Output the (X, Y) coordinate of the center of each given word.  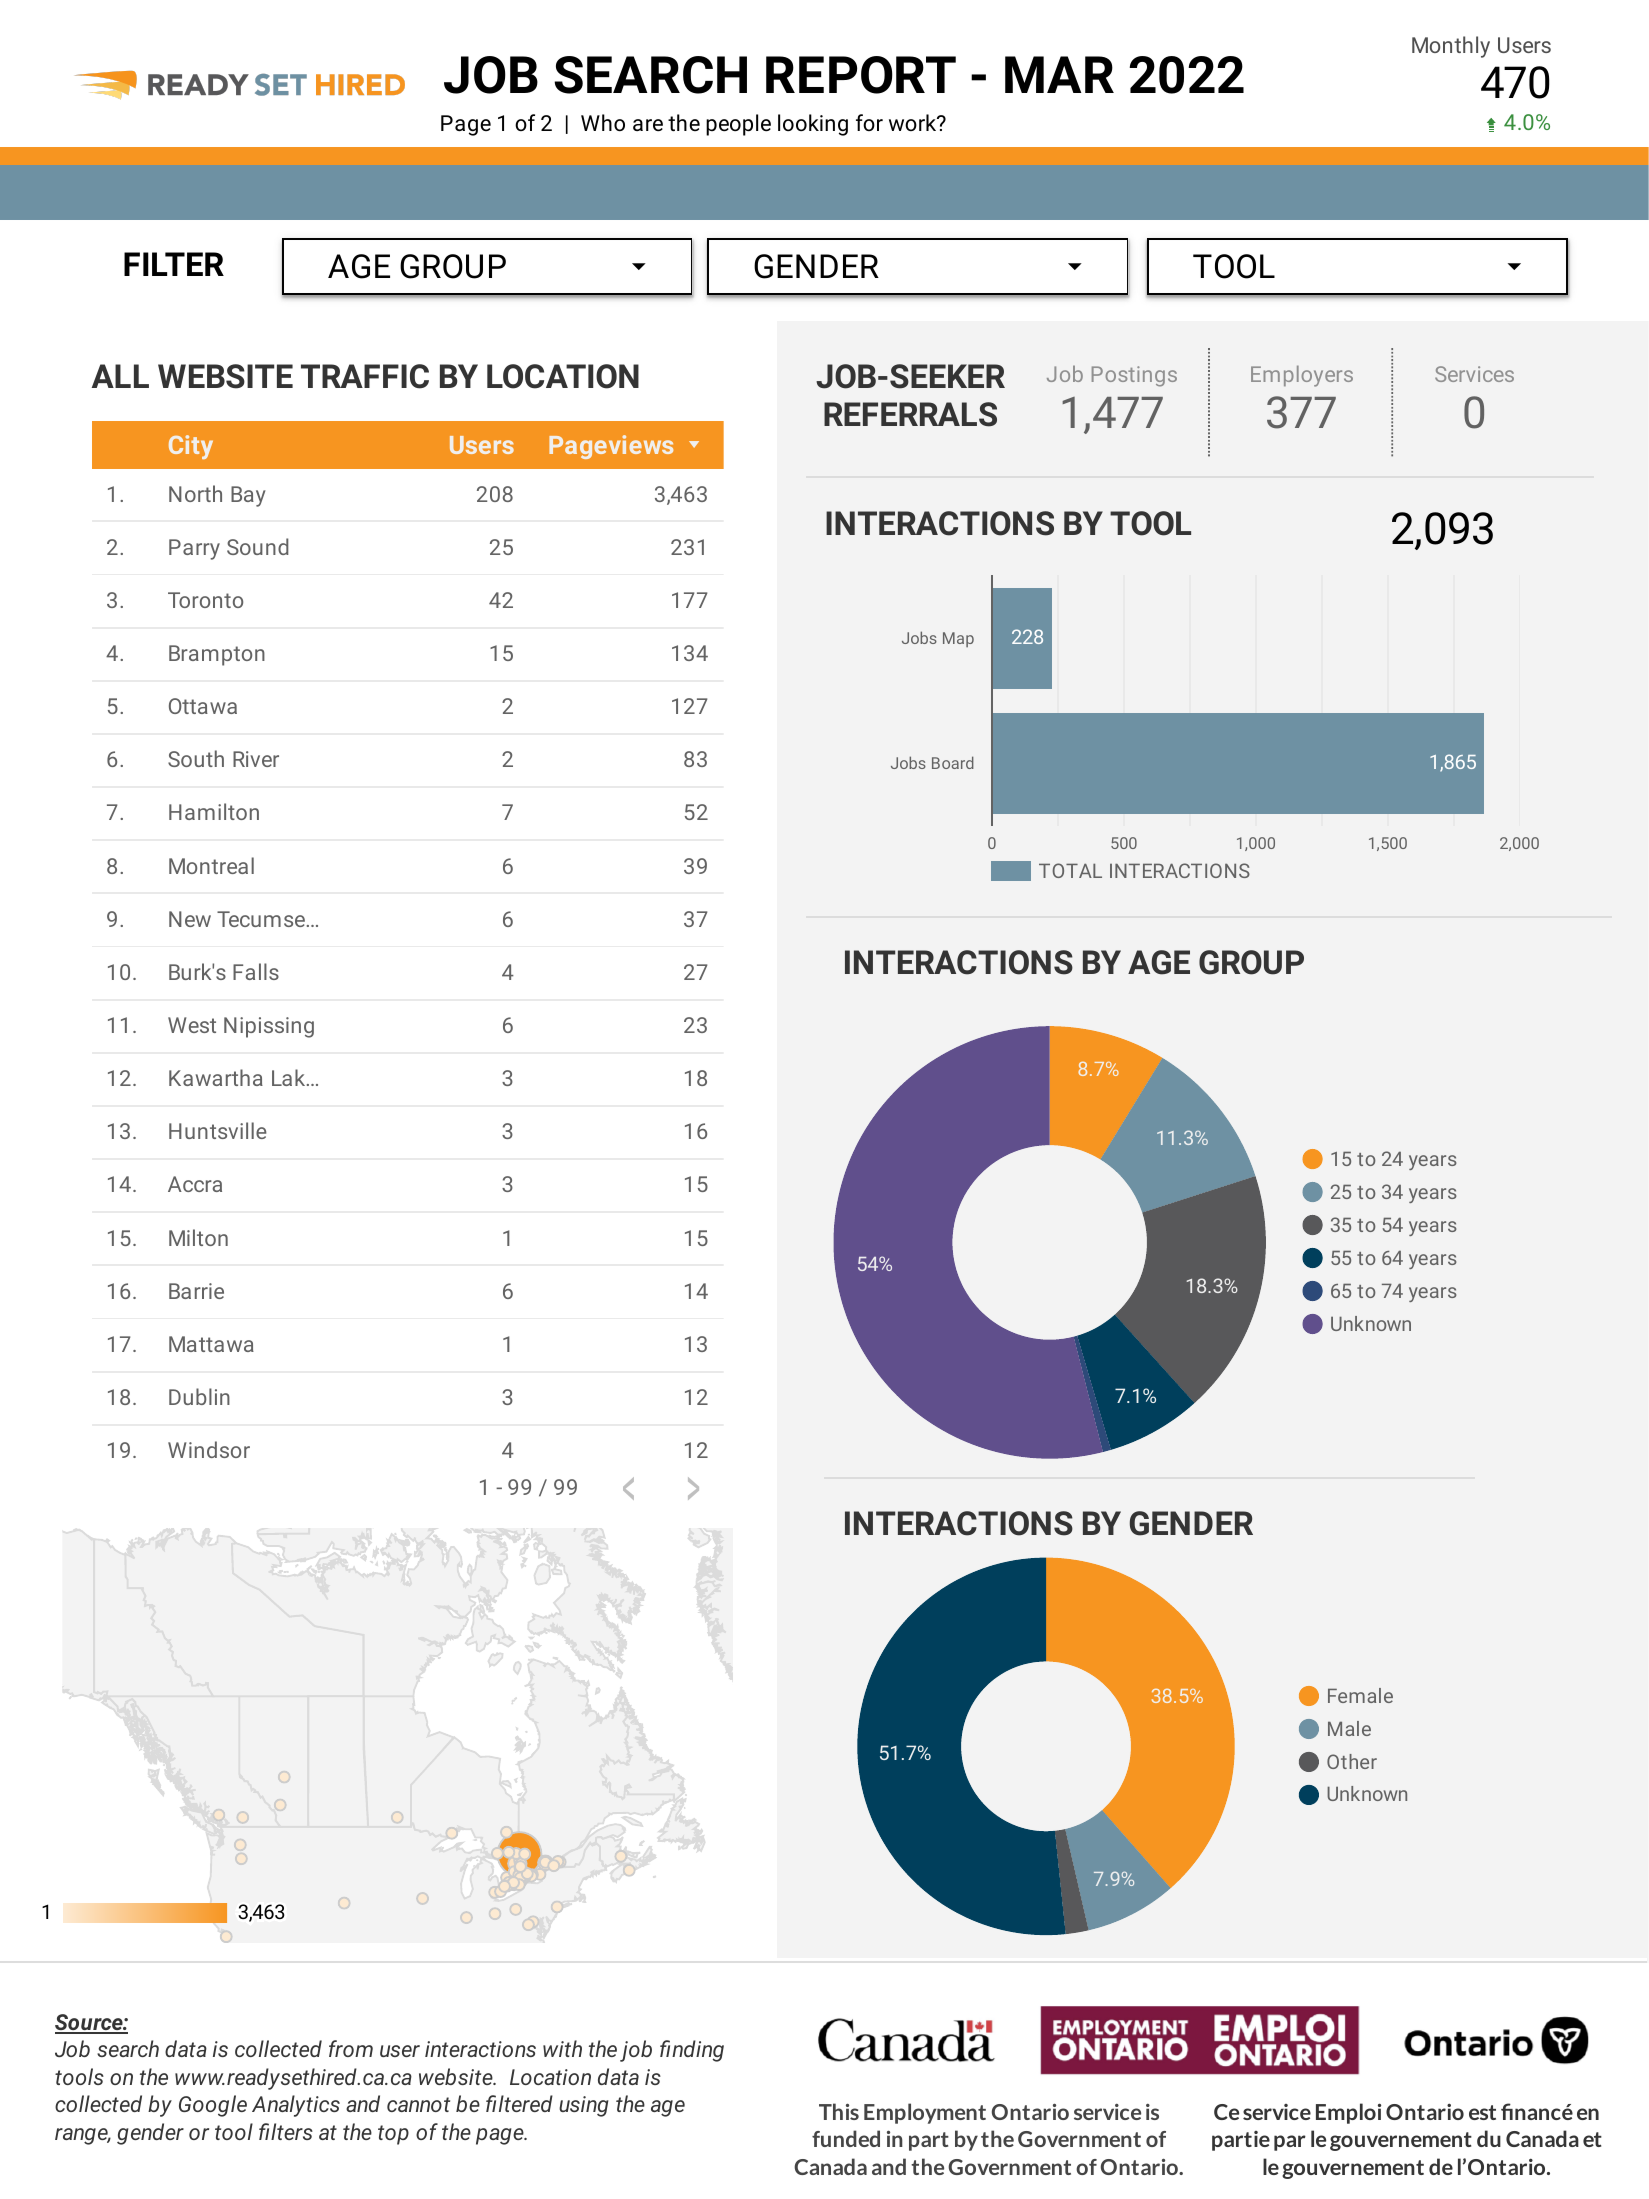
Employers (1302, 376)
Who (603, 122)
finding (692, 2051)
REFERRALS (910, 414)
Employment (925, 2113)
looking (813, 125)
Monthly (1451, 47)
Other (1352, 1761)
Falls (256, 971)
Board (953, 762)
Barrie (196, 1291)
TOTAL (1070, 870)
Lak (290, 1077)
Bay (248, 496)
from (351, 2048)
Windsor (209, 1449)
